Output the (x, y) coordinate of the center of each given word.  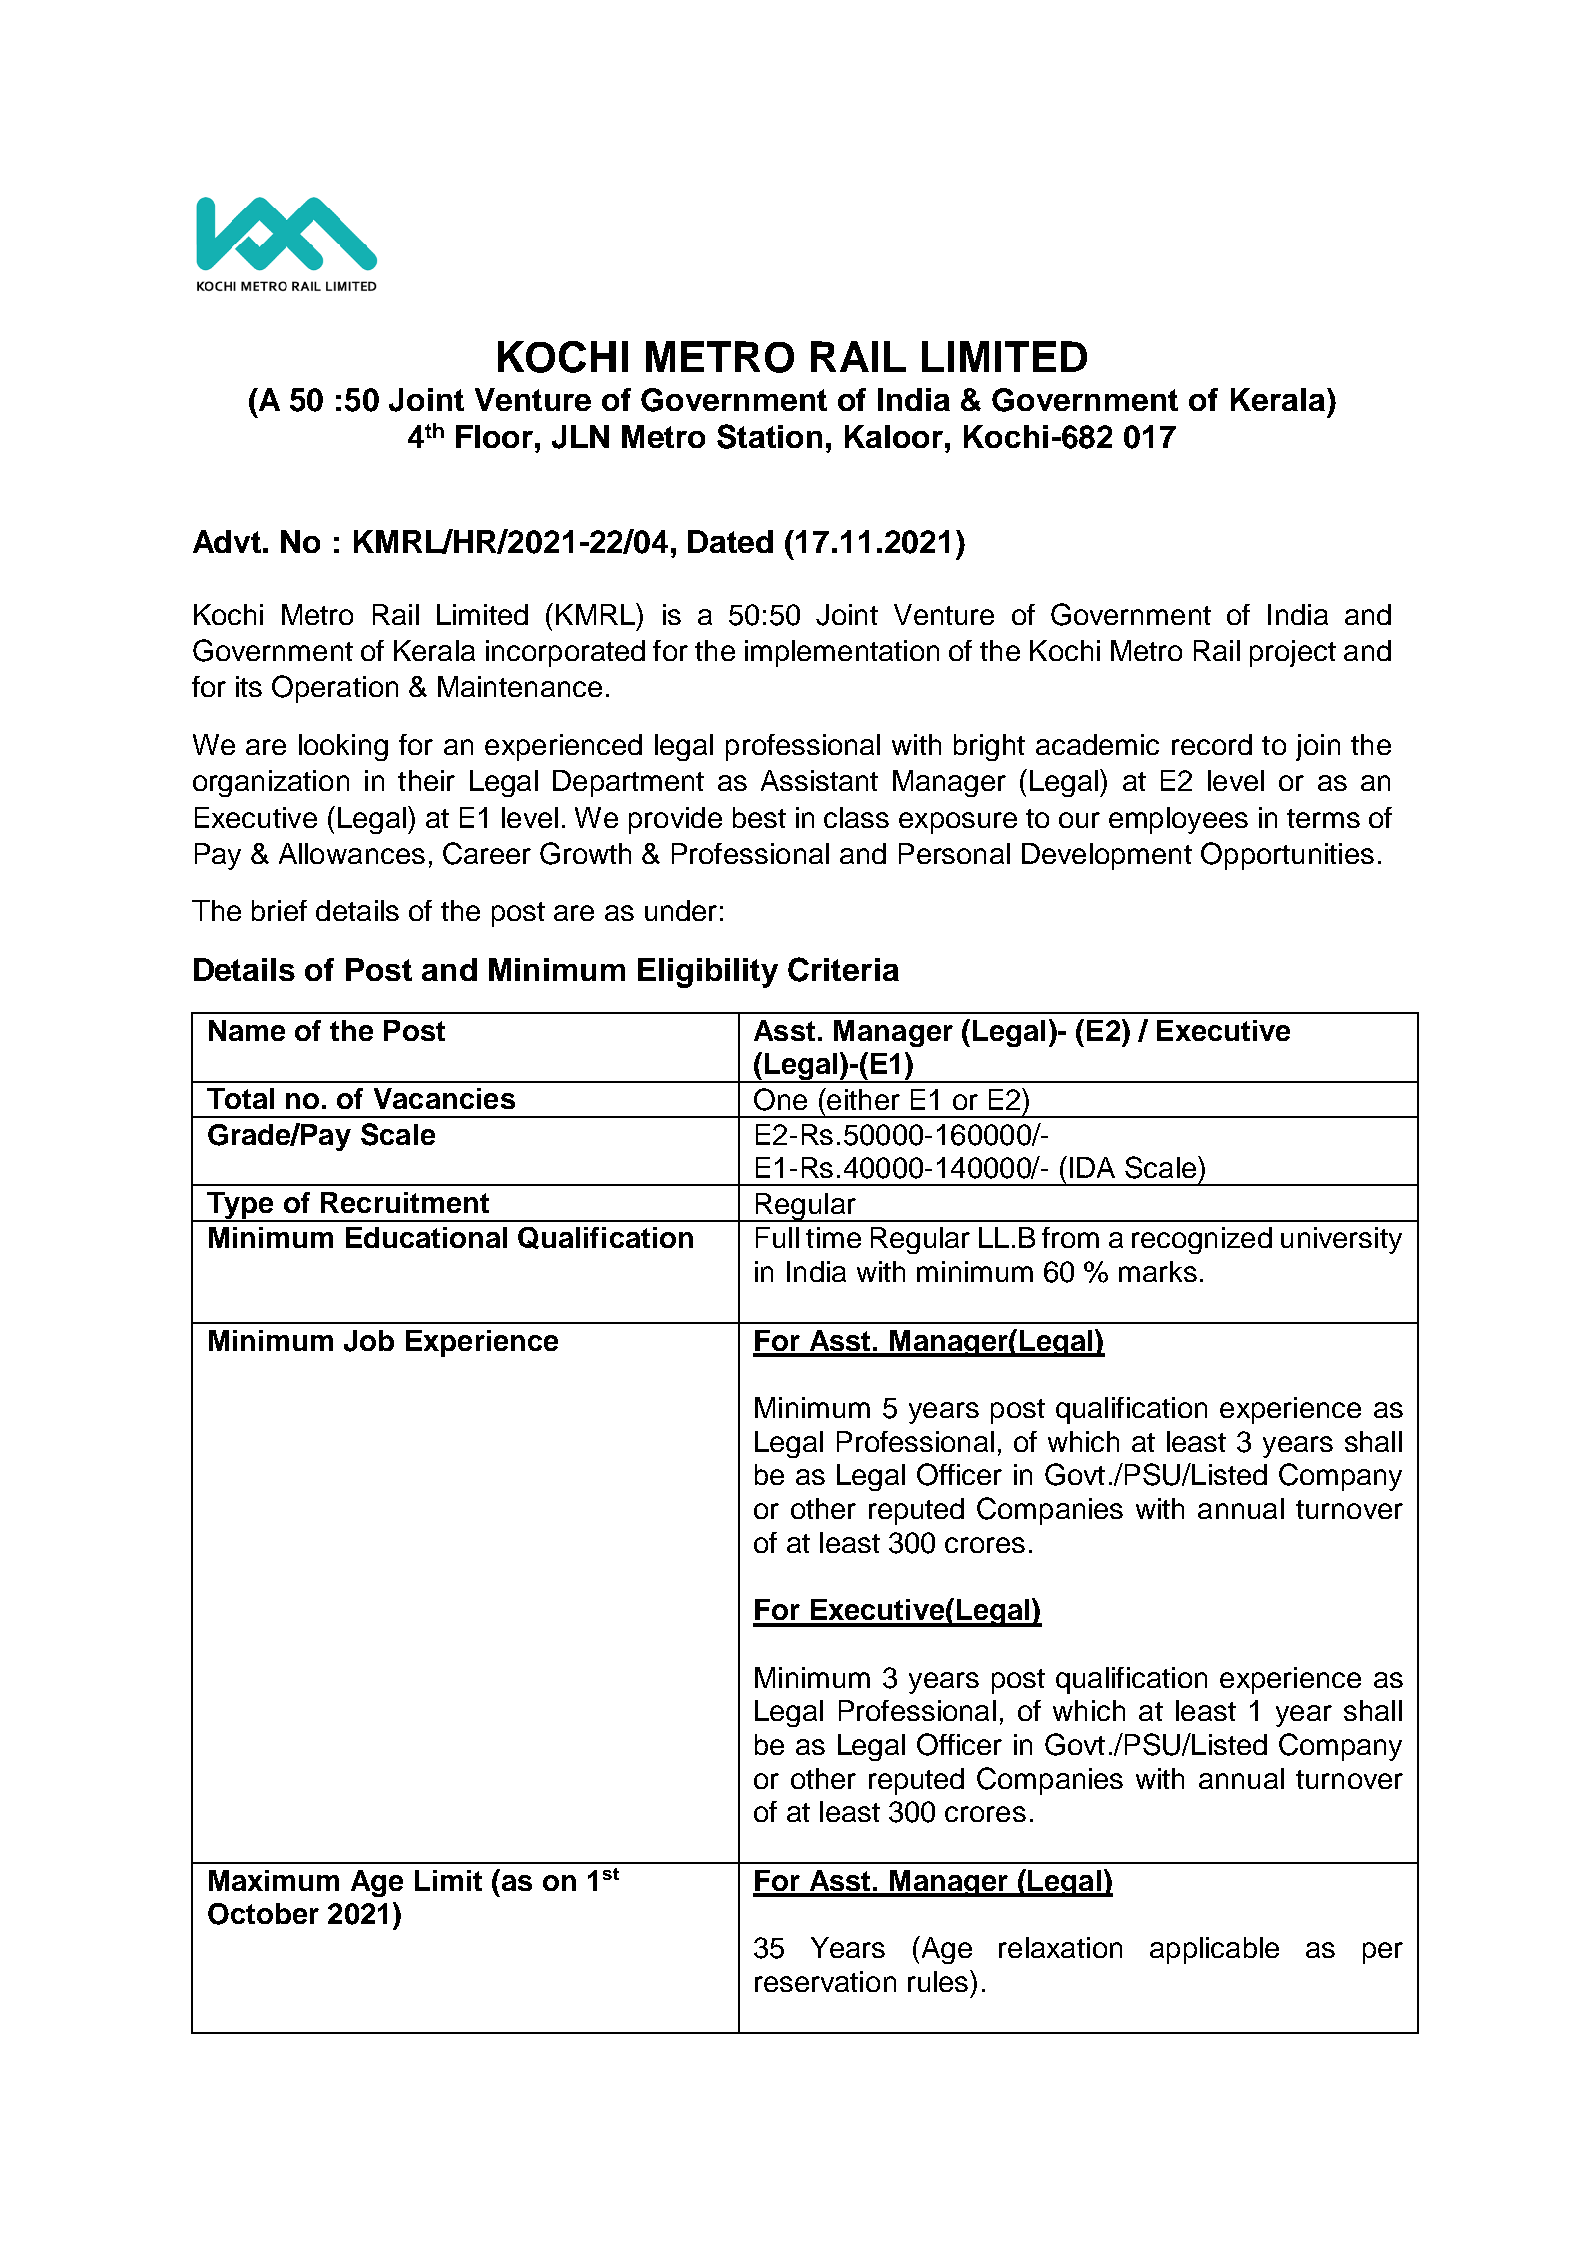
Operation (335, 689)
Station (769, 436)
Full (777, 1237)
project (1293, 653)
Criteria (843, 969)
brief (279, 910)
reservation (825, 1981)
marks (1158, 1271)
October (263, 1914)
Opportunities (1287, 856)
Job (369, 1341)
